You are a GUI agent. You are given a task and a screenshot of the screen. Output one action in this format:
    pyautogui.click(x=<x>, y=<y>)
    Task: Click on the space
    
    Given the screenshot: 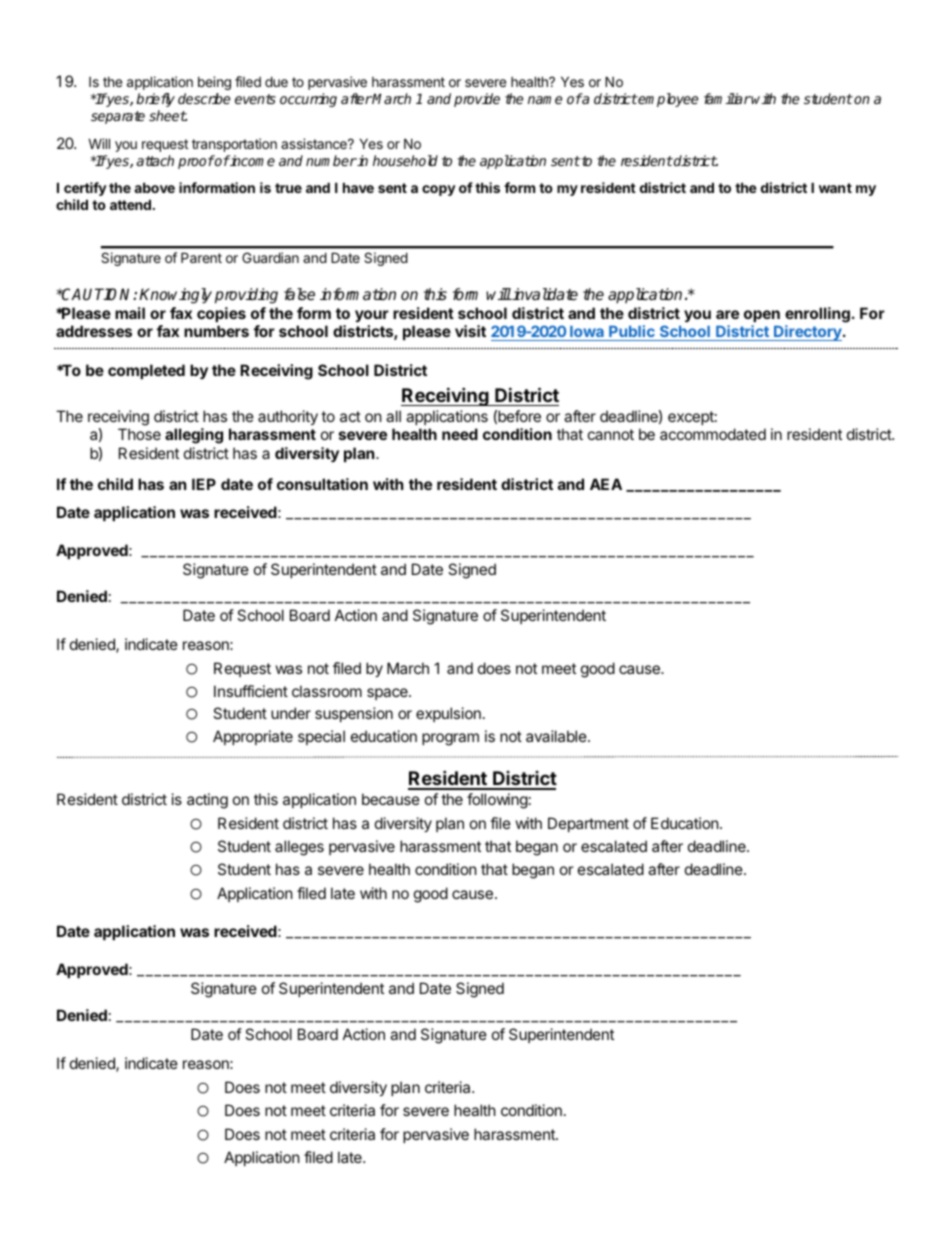 What is the action you would take?
    pyautogui.click(x=388, y=694)
